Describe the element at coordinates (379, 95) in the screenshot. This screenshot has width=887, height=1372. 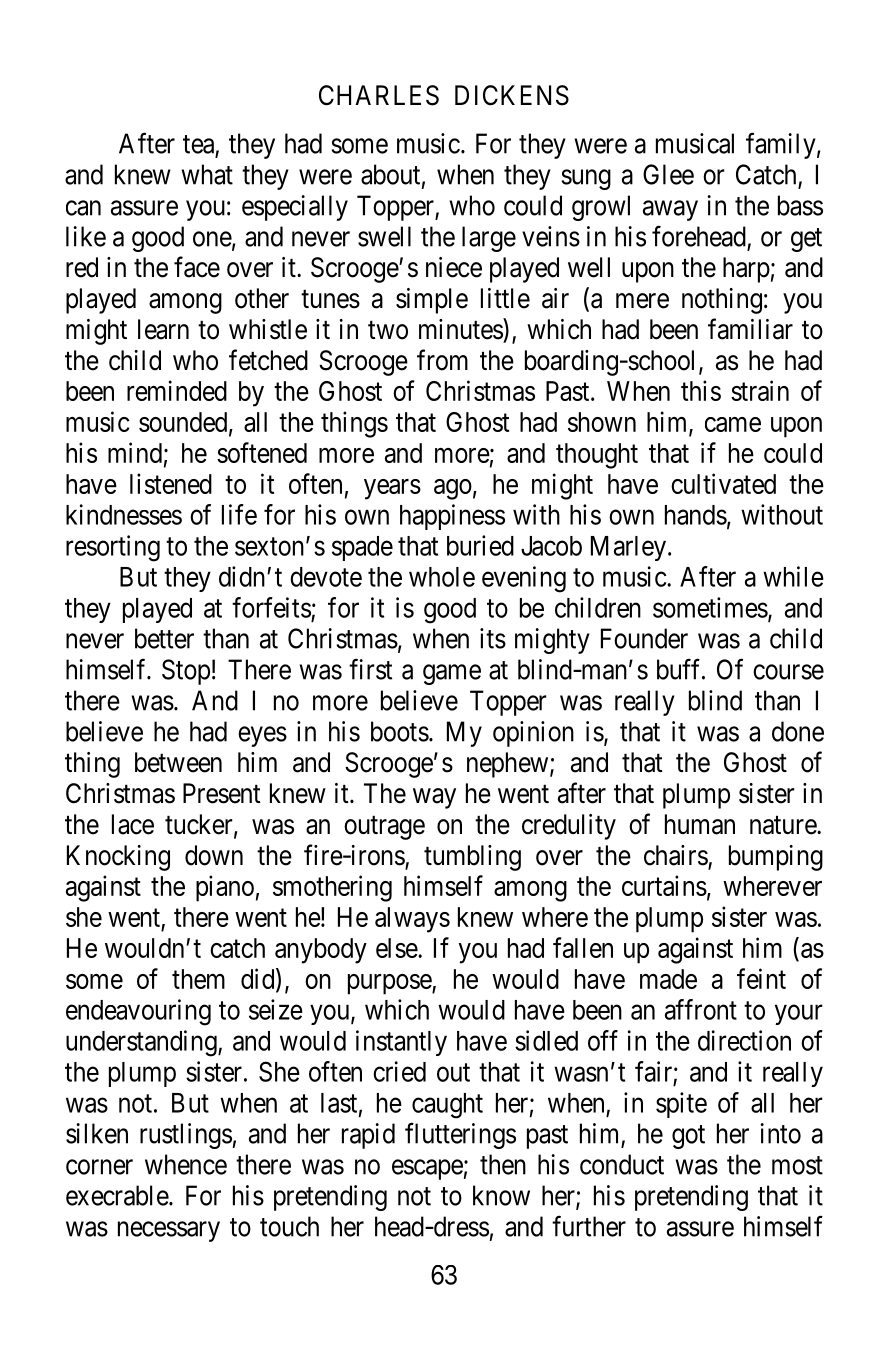
I see `CHARLES` at that location.
